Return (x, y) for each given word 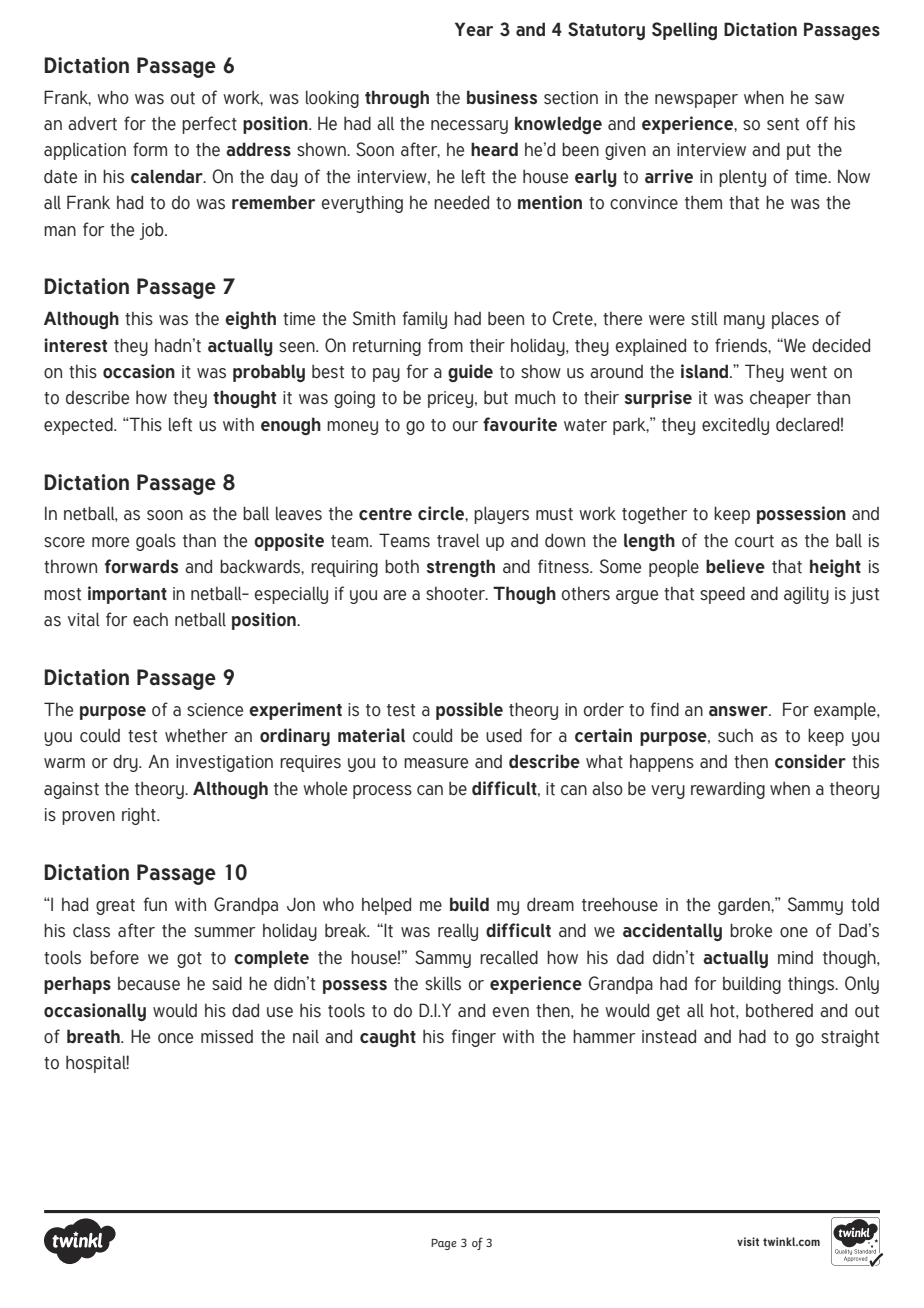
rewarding (728, 790)
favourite (520, 424)
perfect (209, 125)
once (175, 1038)
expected (79, 426)
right (140, 816)
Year (474, 29)
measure (436, 763)
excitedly (735, 426)
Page (444, 1244)
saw (829, 99)
